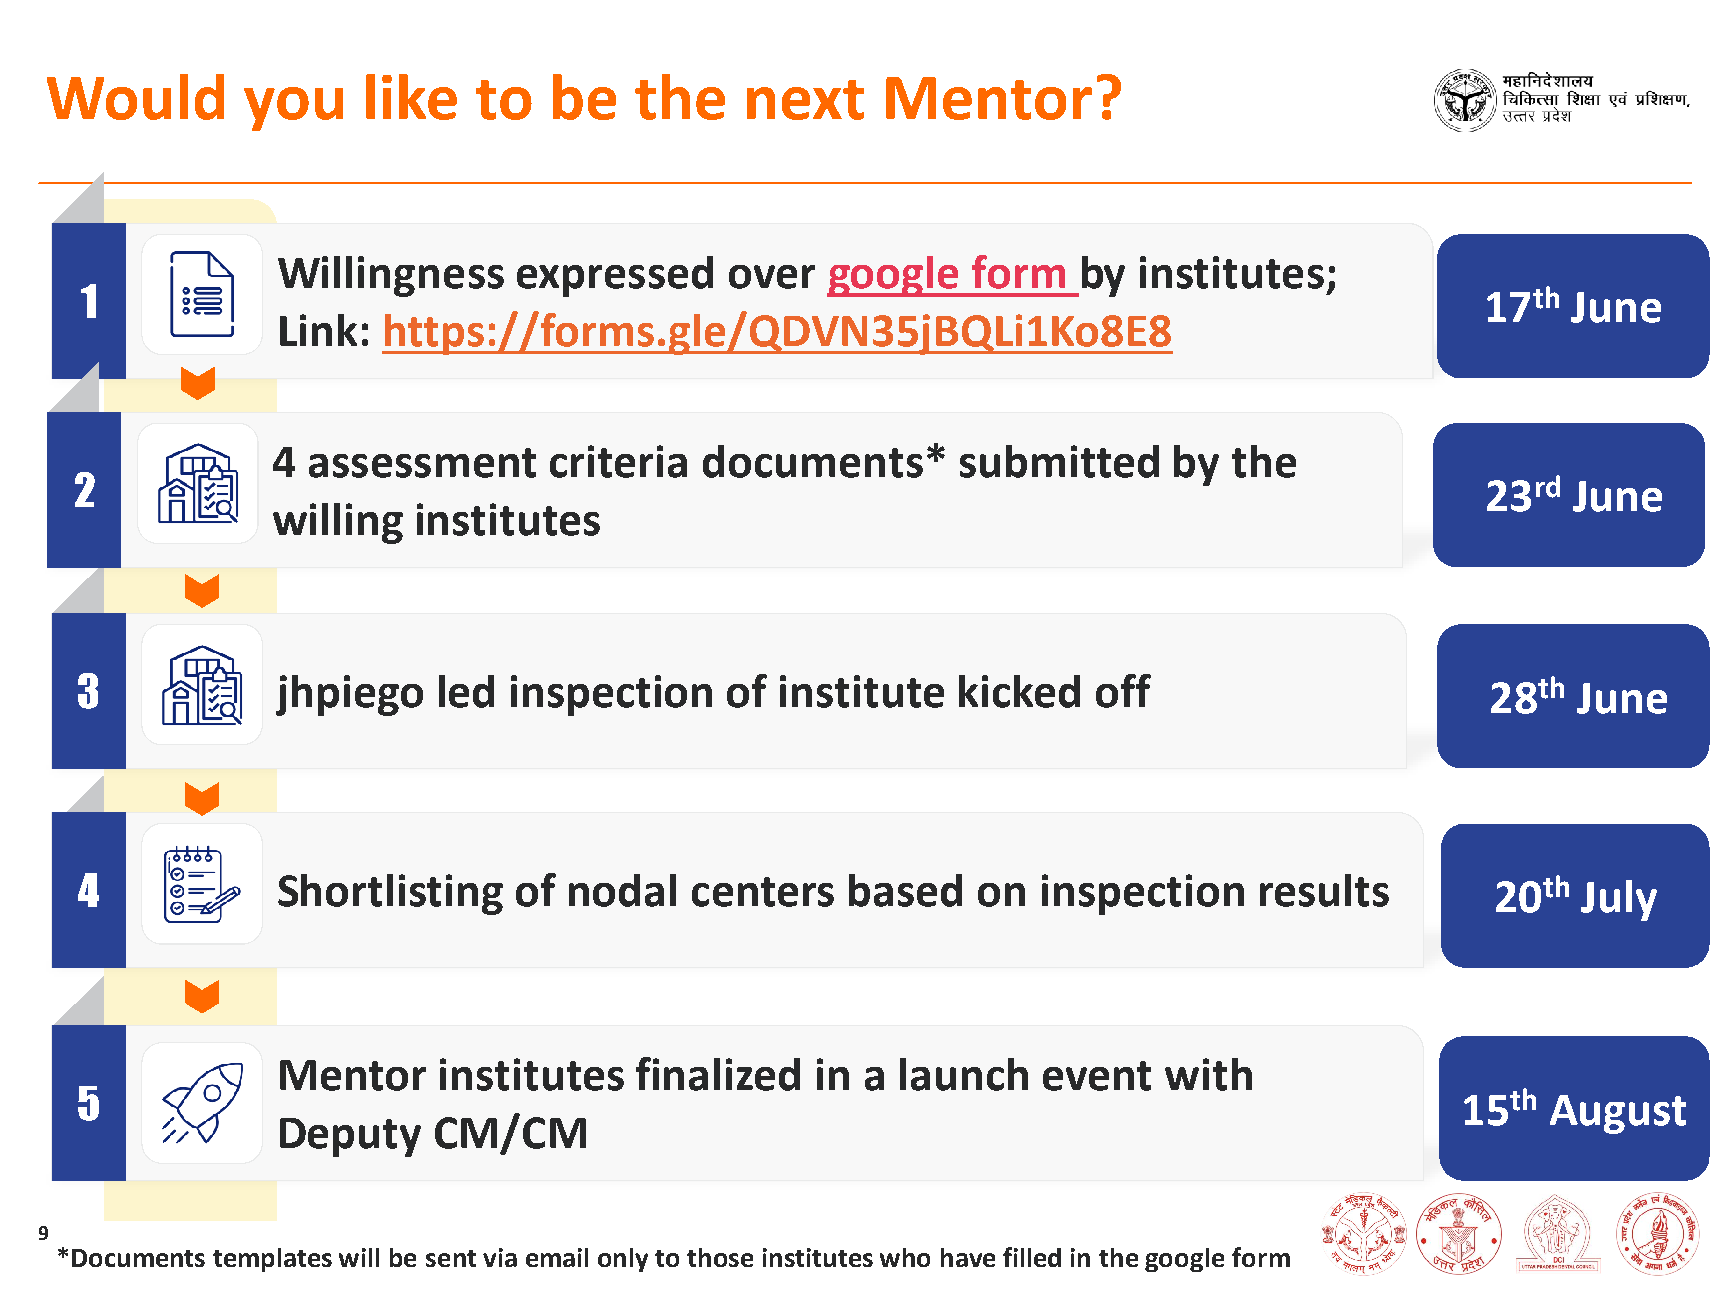  Describe the element at coordinates (772, 277) in the screenshot. I see `over` at that location.
